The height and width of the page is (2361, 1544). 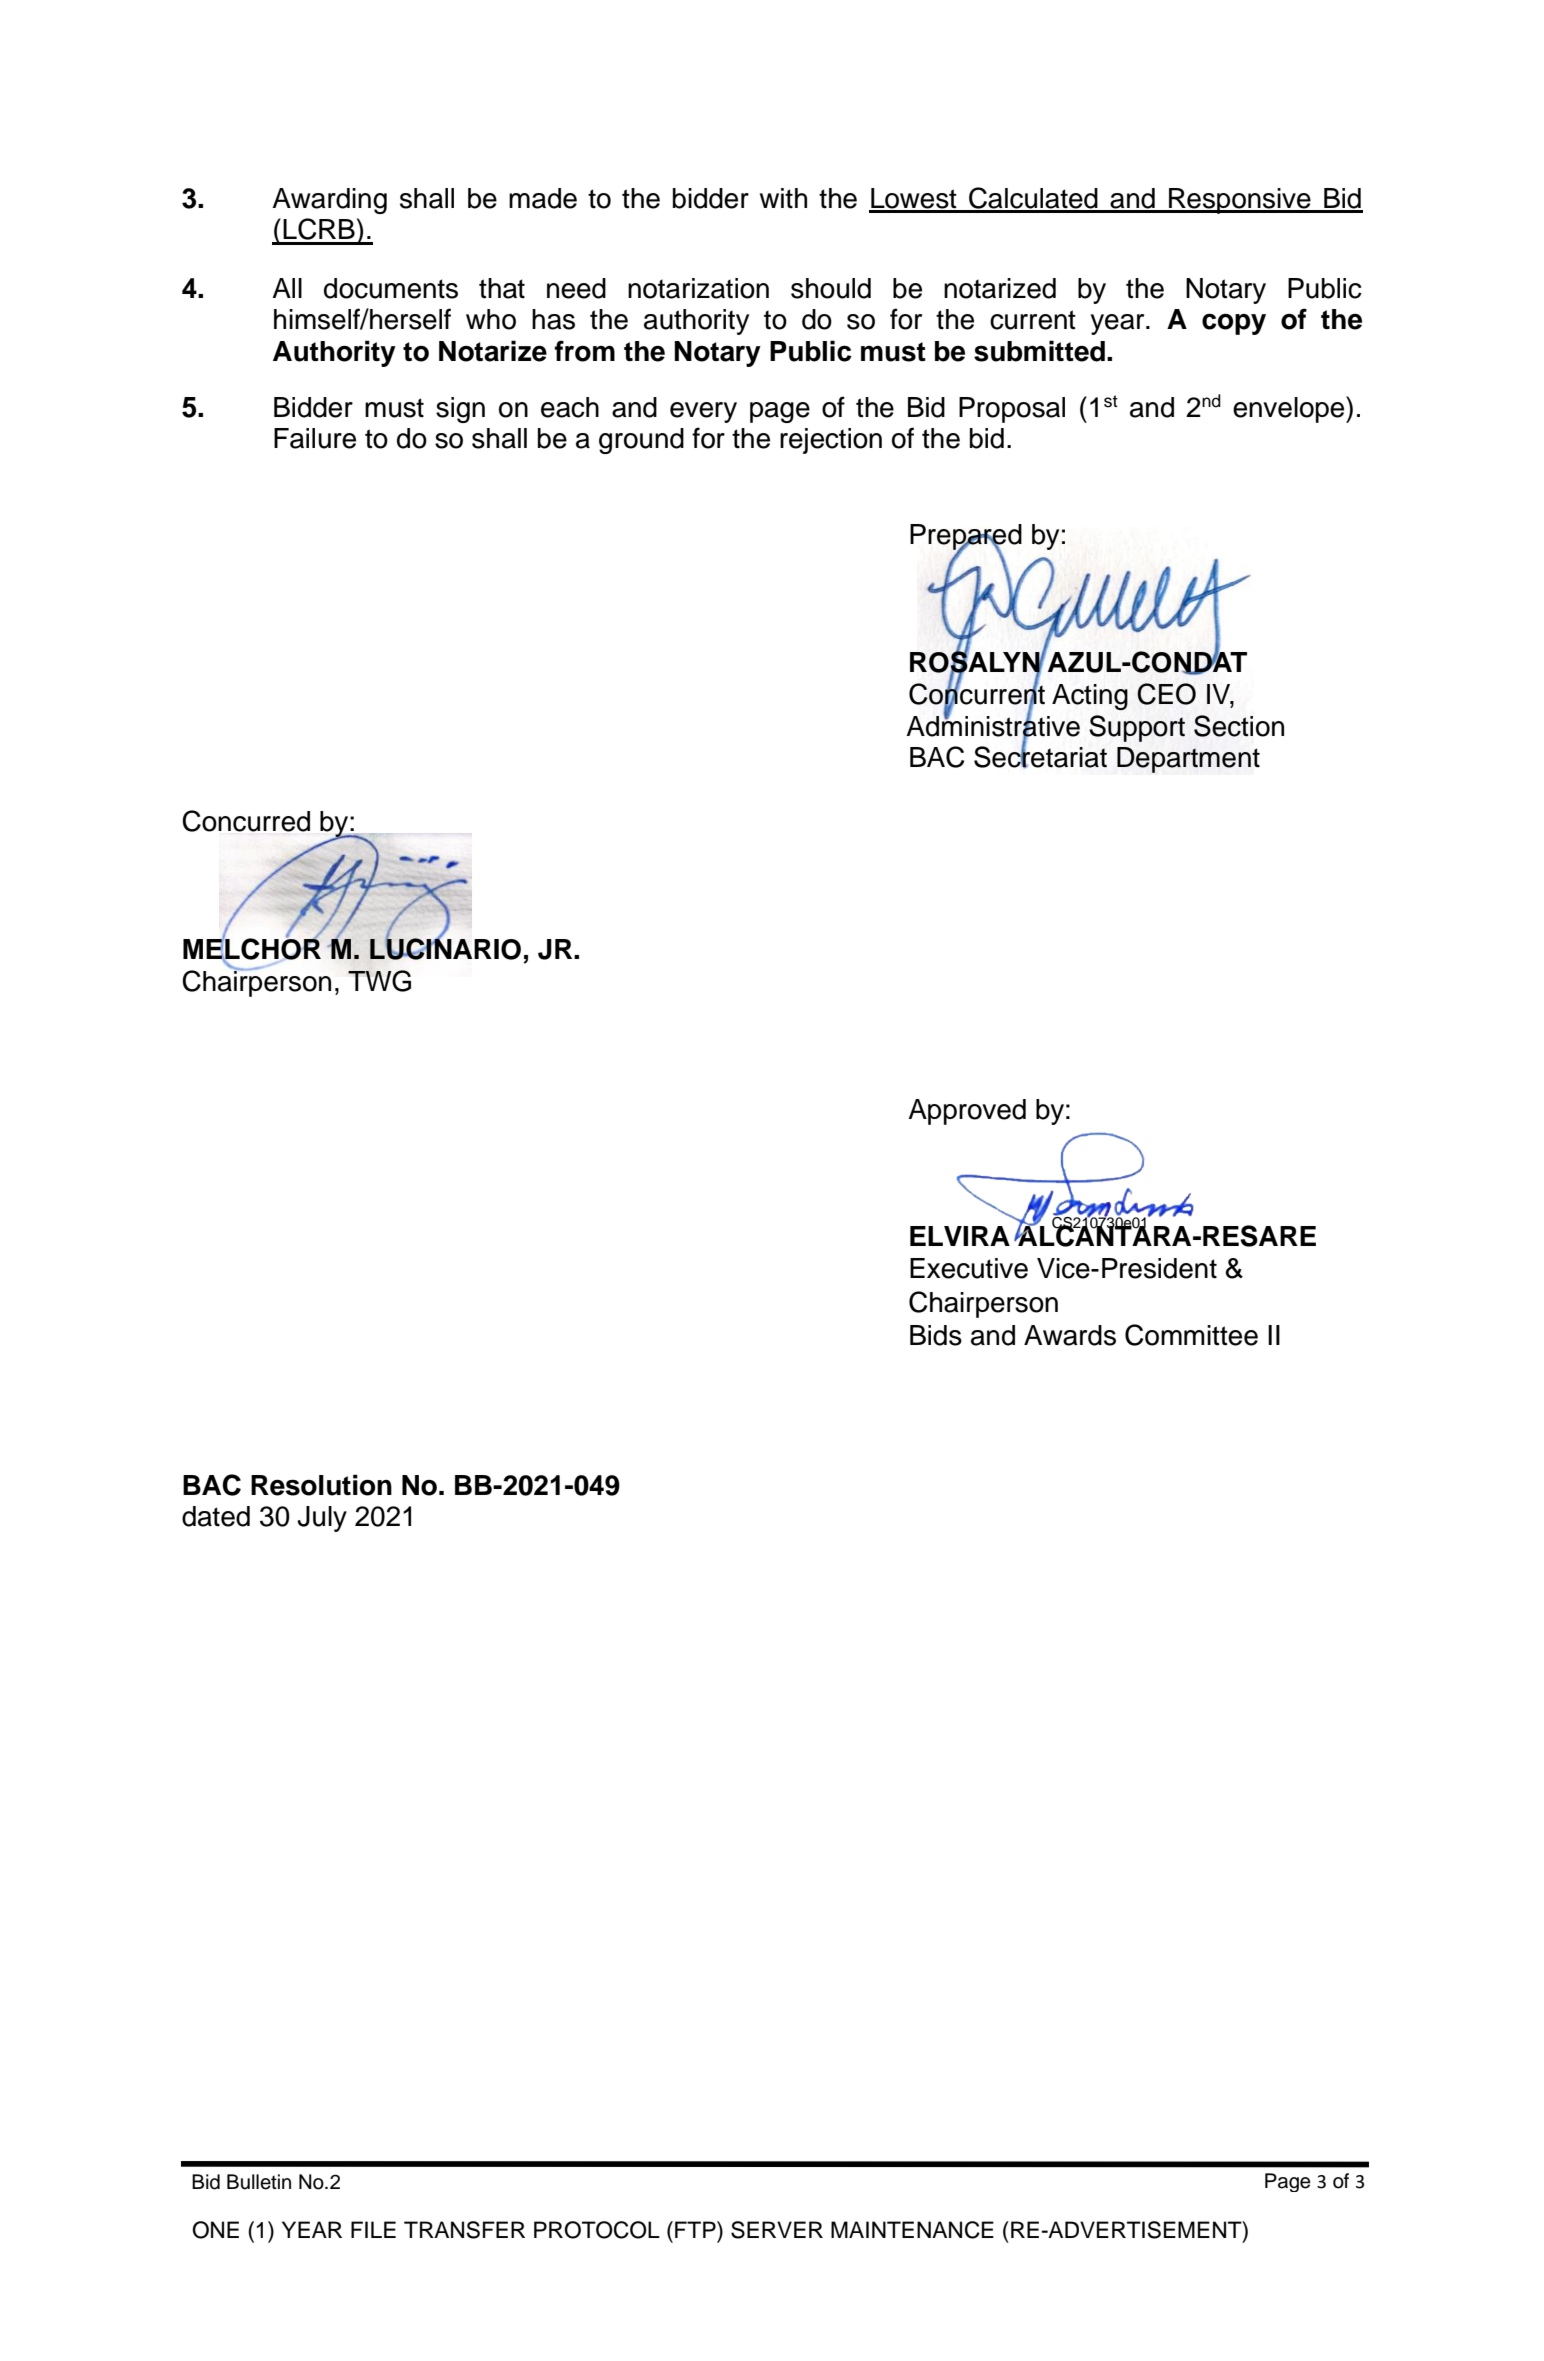 I want to click on notarization, so click(x=698, y=288).
